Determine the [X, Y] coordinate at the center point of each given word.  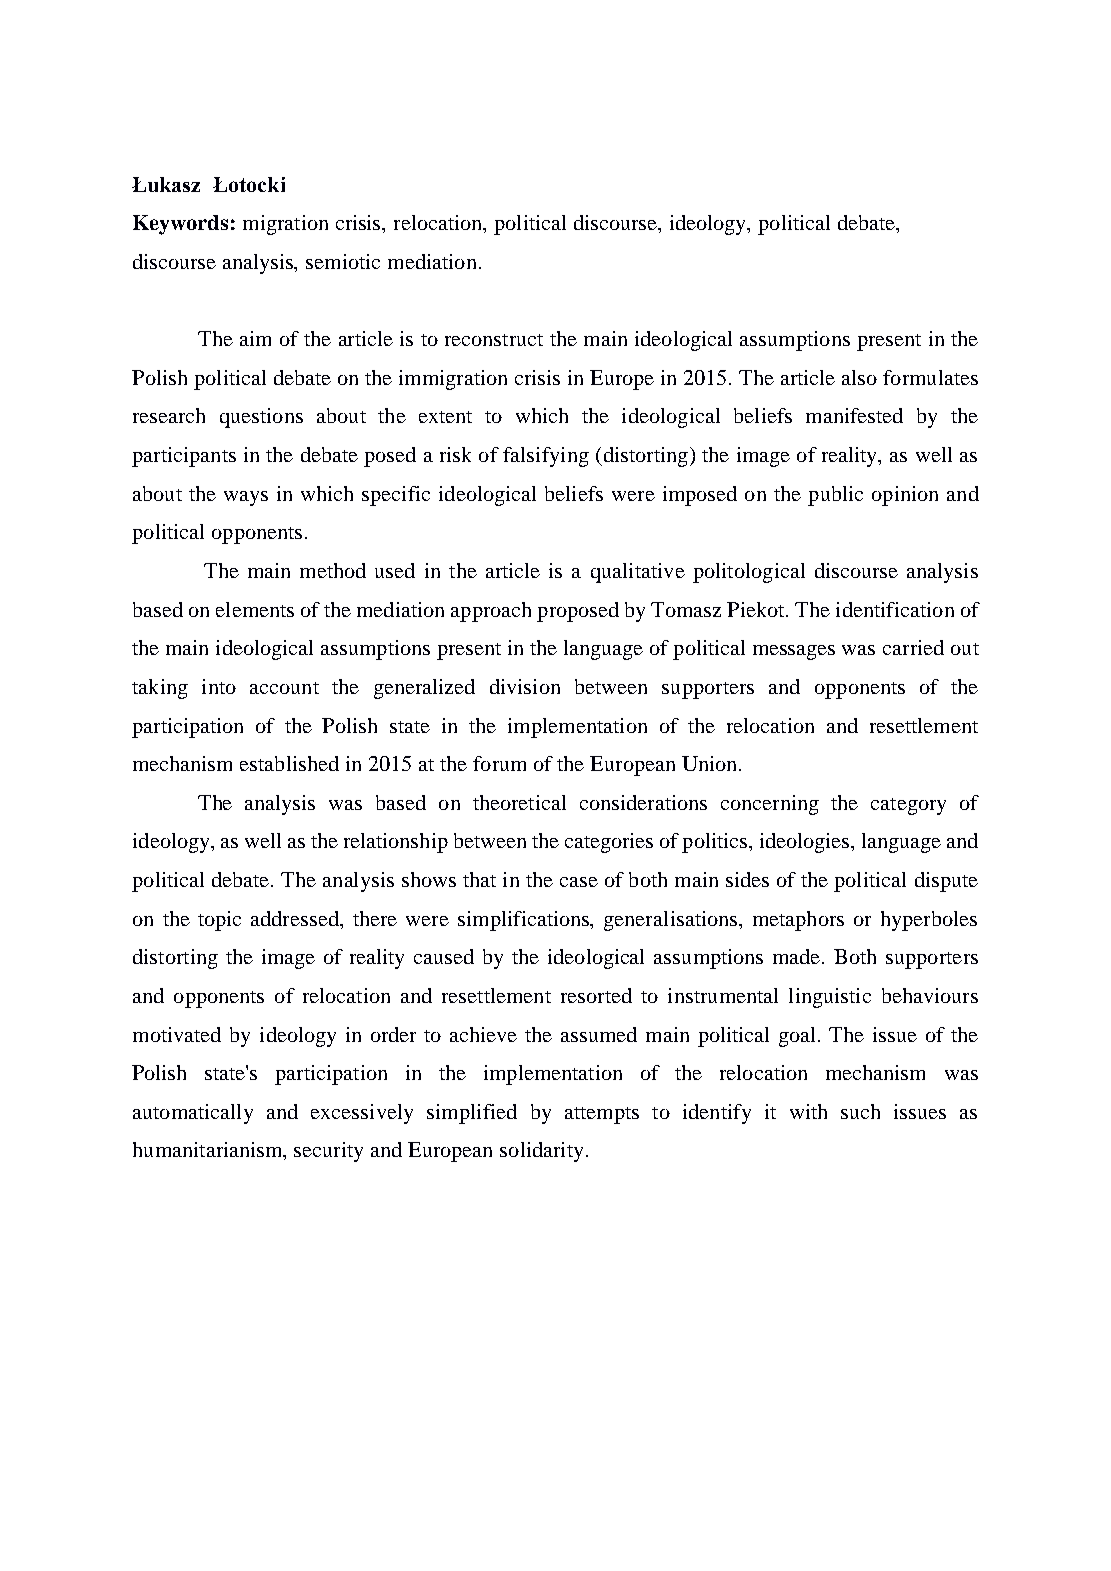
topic [219, 921]
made [798, 956]
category [908, 806]
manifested [854, 415]
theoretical [519, 802]
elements [255, 609]
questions [261, 418]
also [859, 377]
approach [491, 612]
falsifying [546, 457]
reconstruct [494, 340]
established [289, 763]
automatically [193, 1114]
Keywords [180, 225]
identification [895, 609]
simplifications [525, 921]
